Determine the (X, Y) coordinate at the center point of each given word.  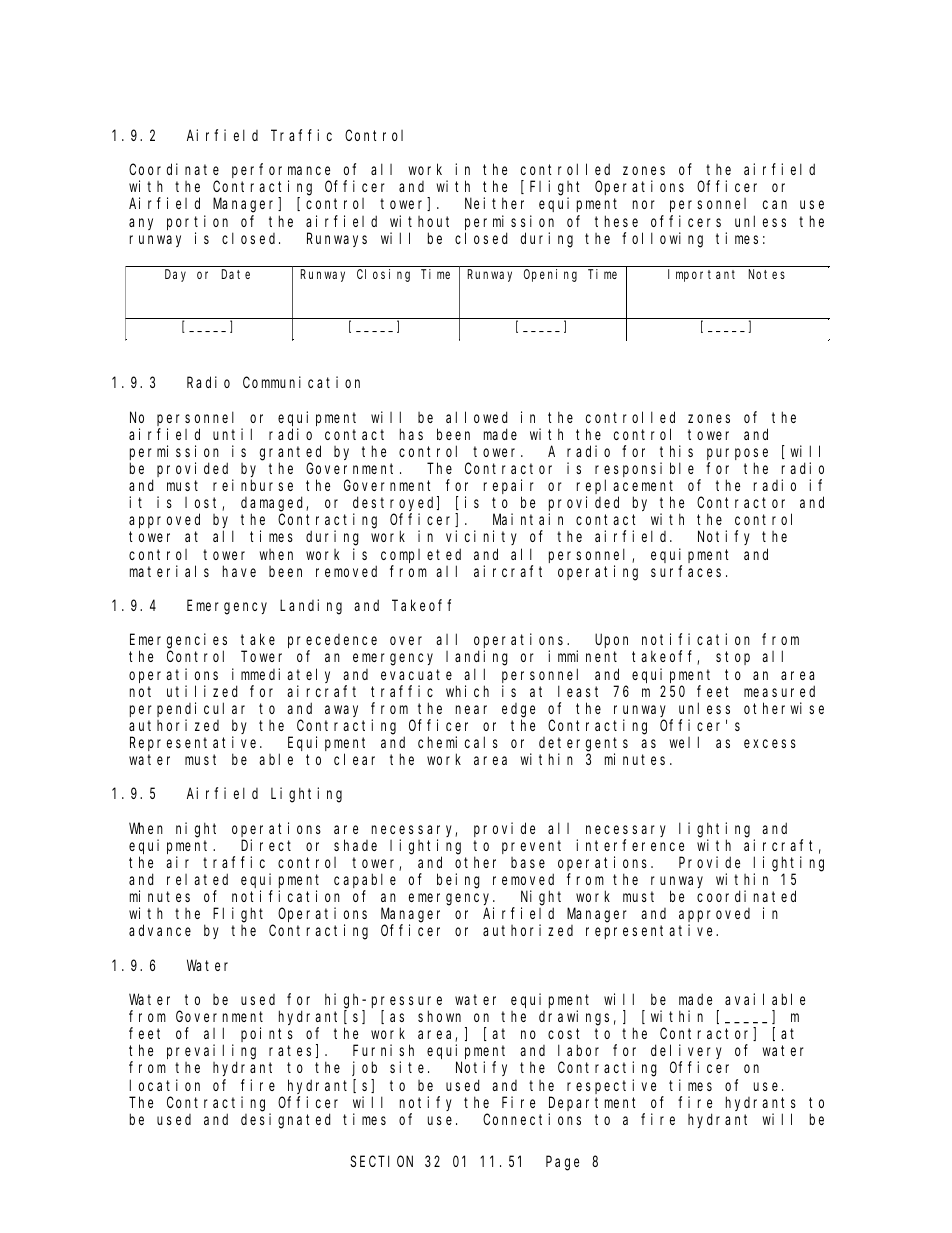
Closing (383, 275)
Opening (550, 275)
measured (779, 691)
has (411, 434)
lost (204, 504)
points (267, 1034)
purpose (737, 454)
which (467, 691)
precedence (332, 642)
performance (281, 172)
